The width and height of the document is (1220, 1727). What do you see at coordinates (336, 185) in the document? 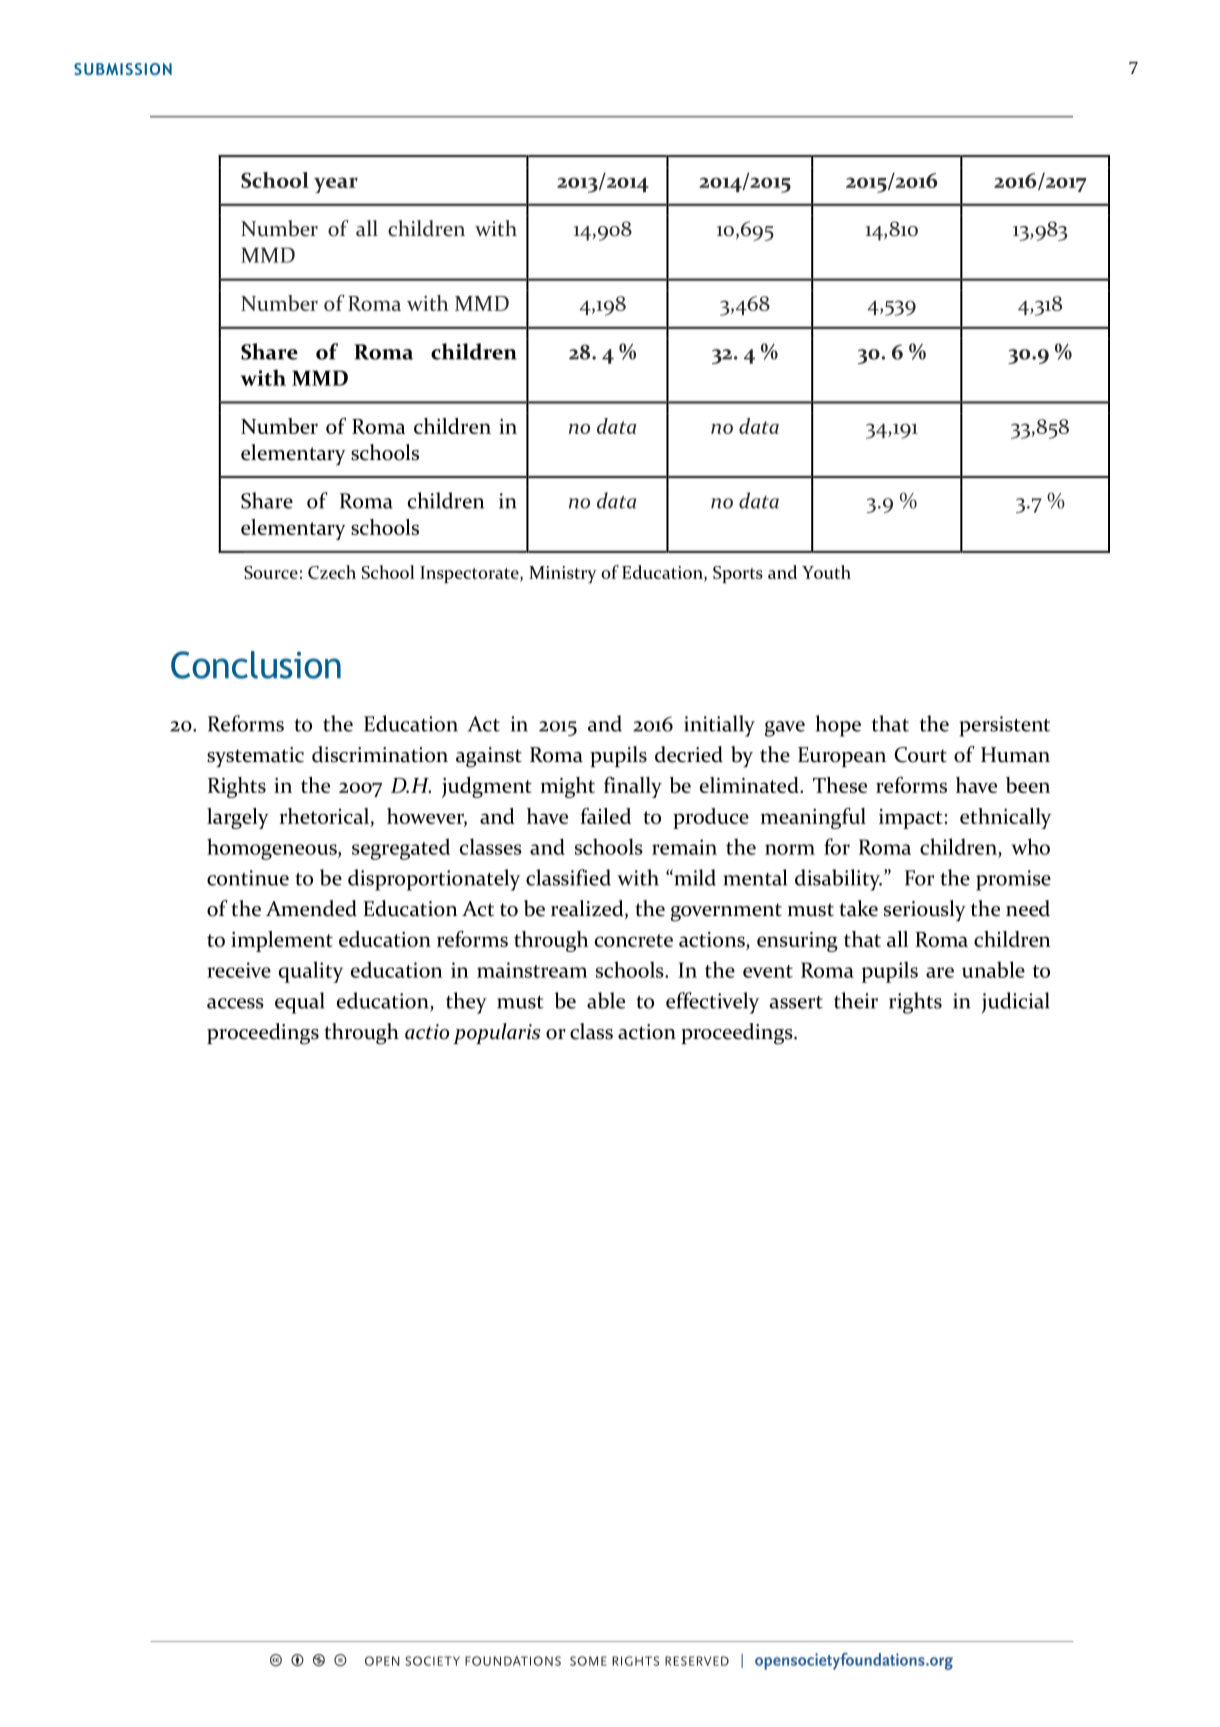
I see `year` at bounding box center [336, 185].
